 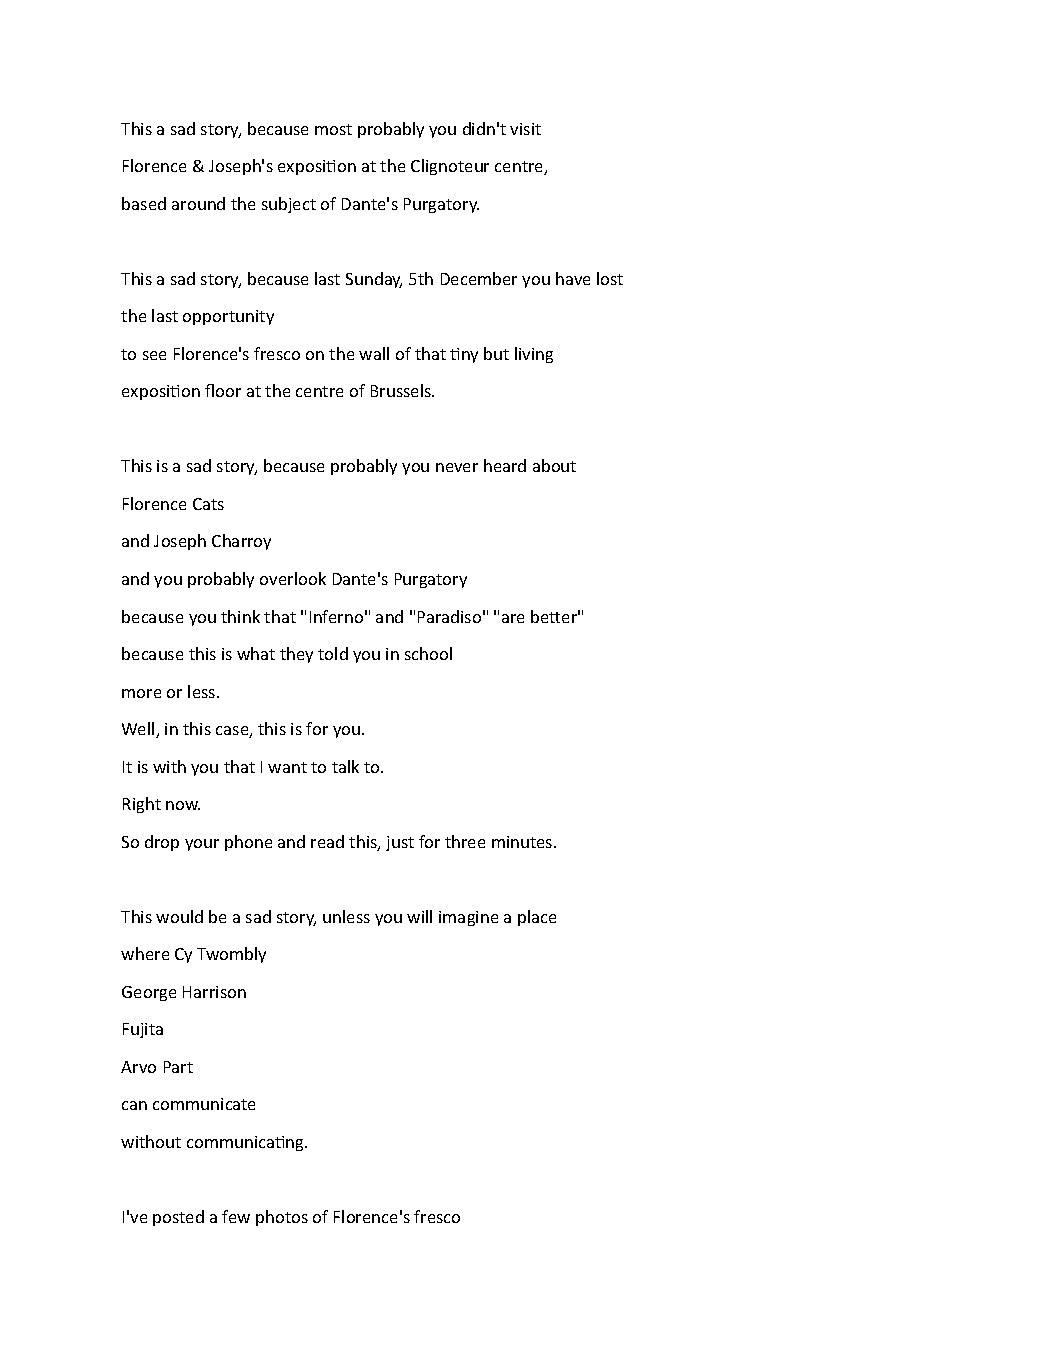 I want to click on imagine, so click(x=468, y=918).
